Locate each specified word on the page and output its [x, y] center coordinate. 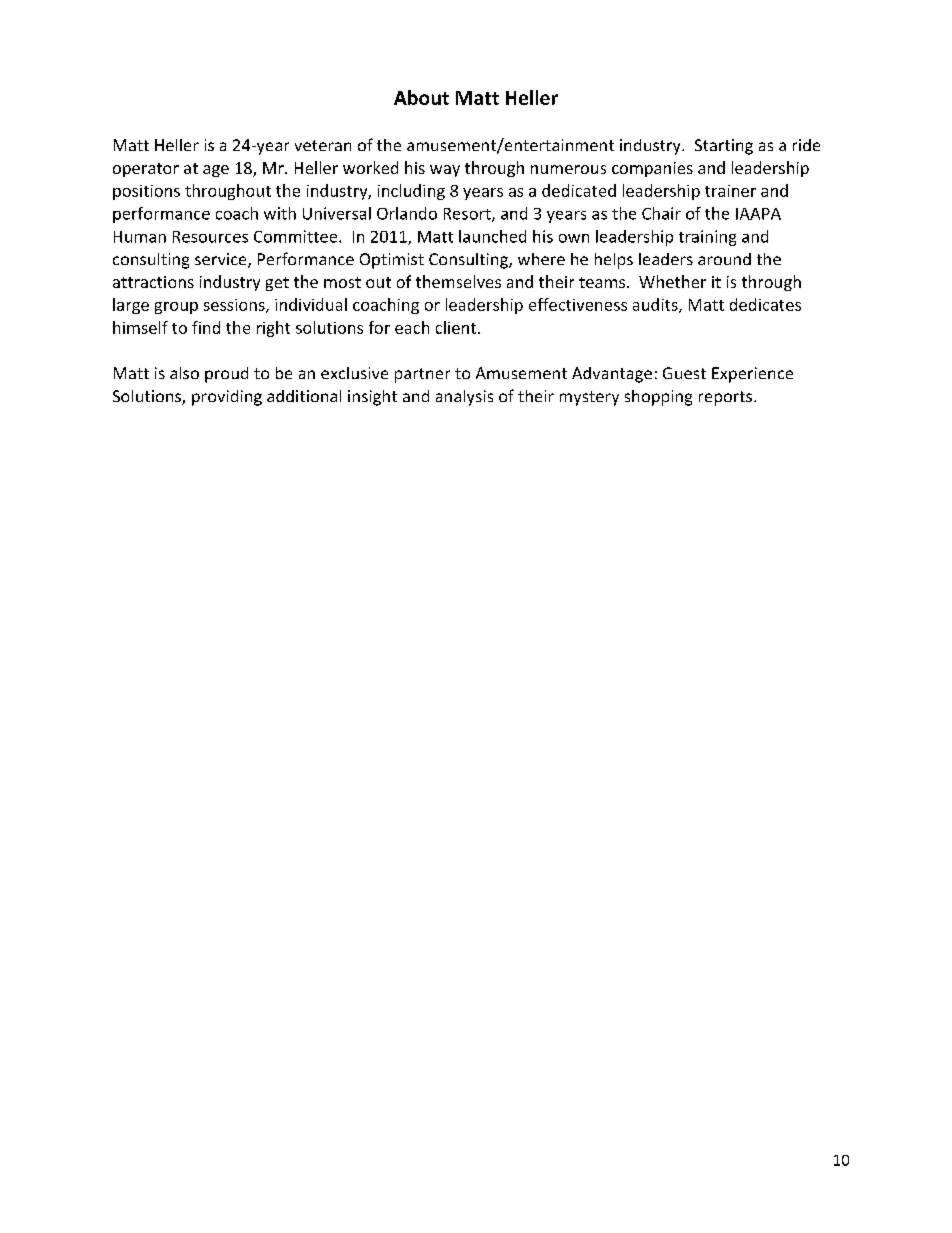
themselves [458, 281]
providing [227, 398]
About [421, 97]
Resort [468, 215]
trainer [730, 191]
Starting [724, 147]
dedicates [765, 304]
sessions [235, 306]
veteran [323, 145]
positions [146, 192]
